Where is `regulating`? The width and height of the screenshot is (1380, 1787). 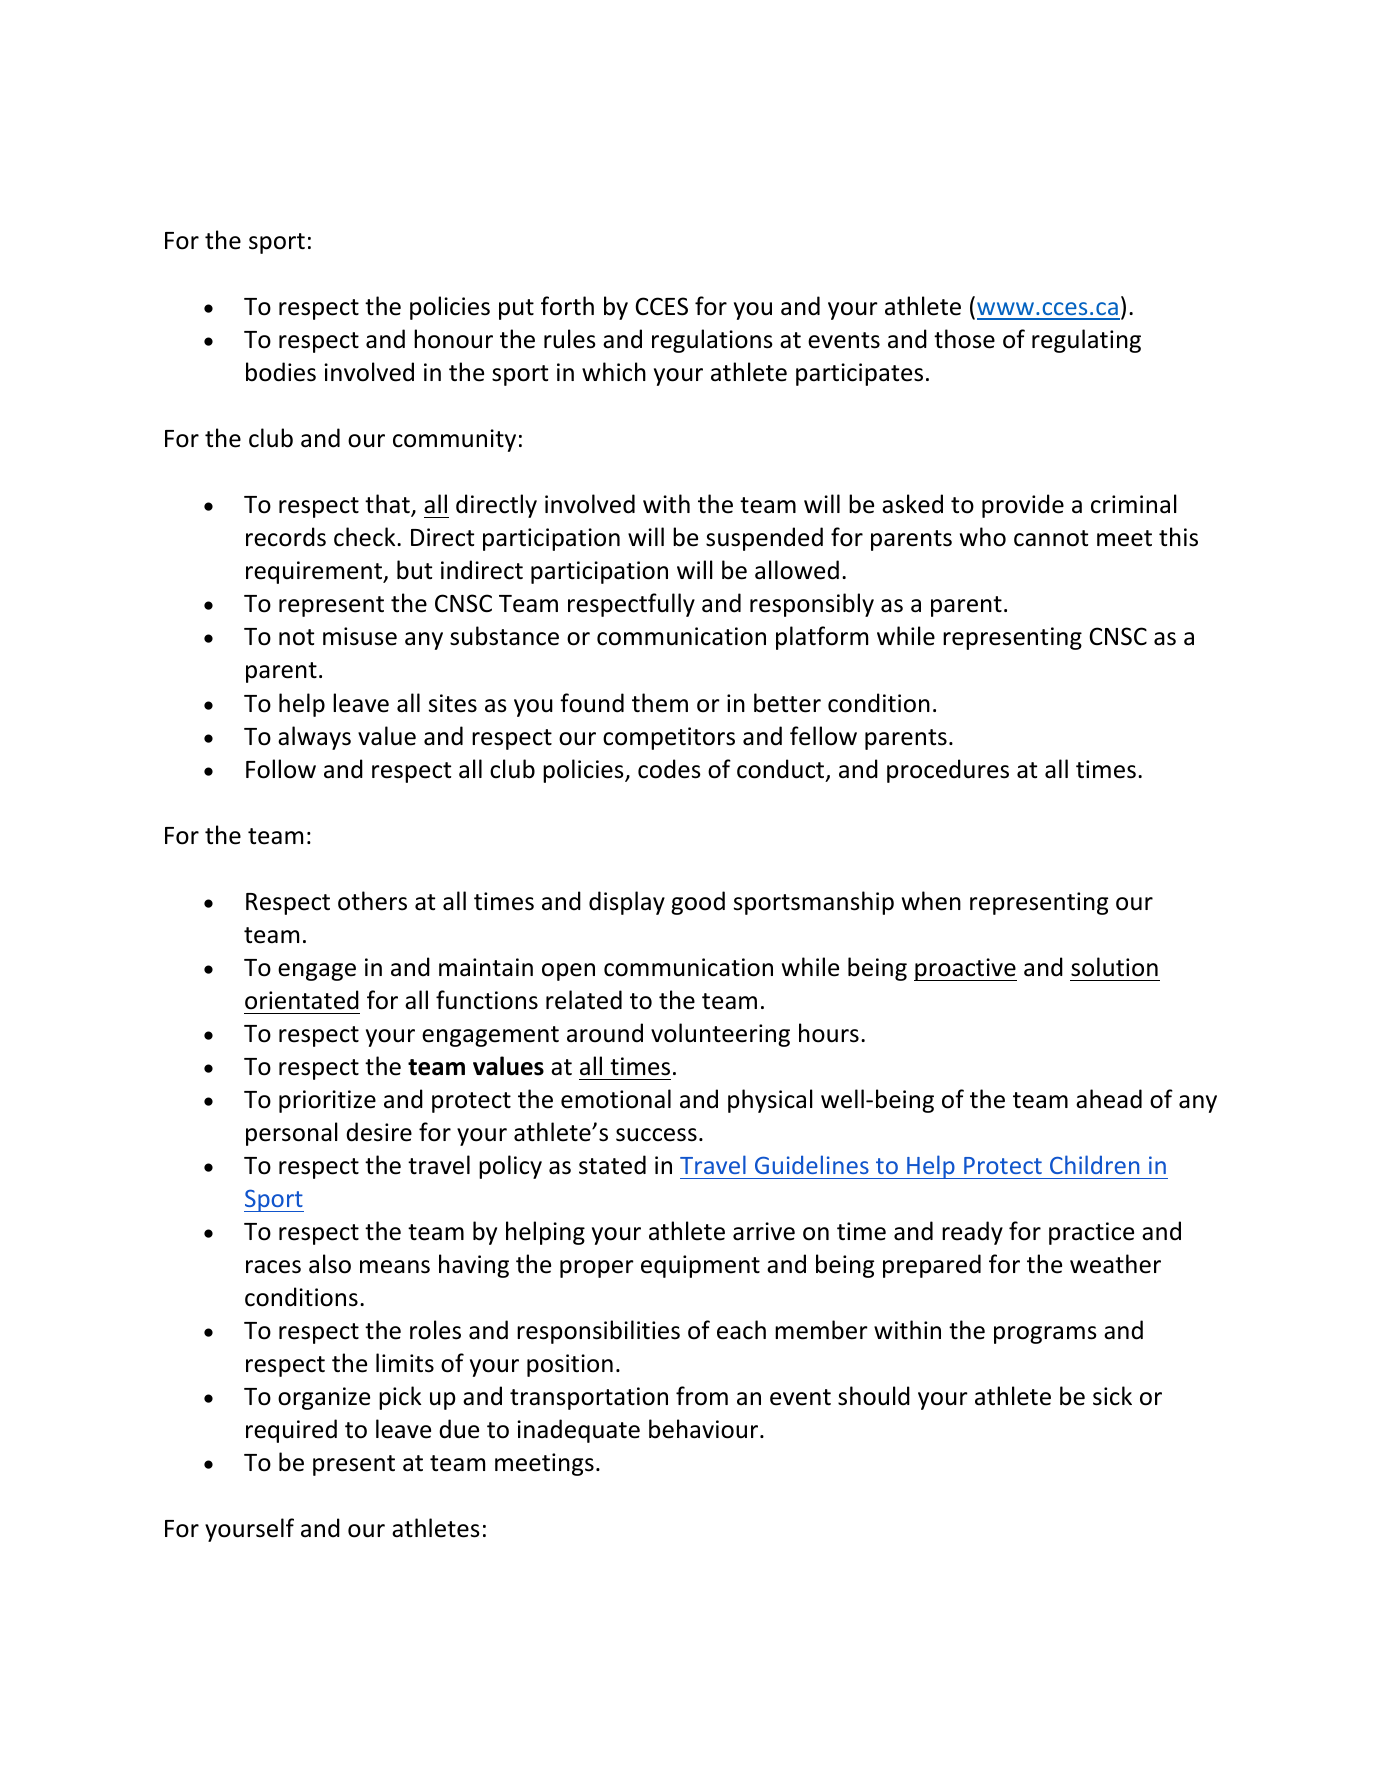 regulating is located at coordinates (1086, 341).
